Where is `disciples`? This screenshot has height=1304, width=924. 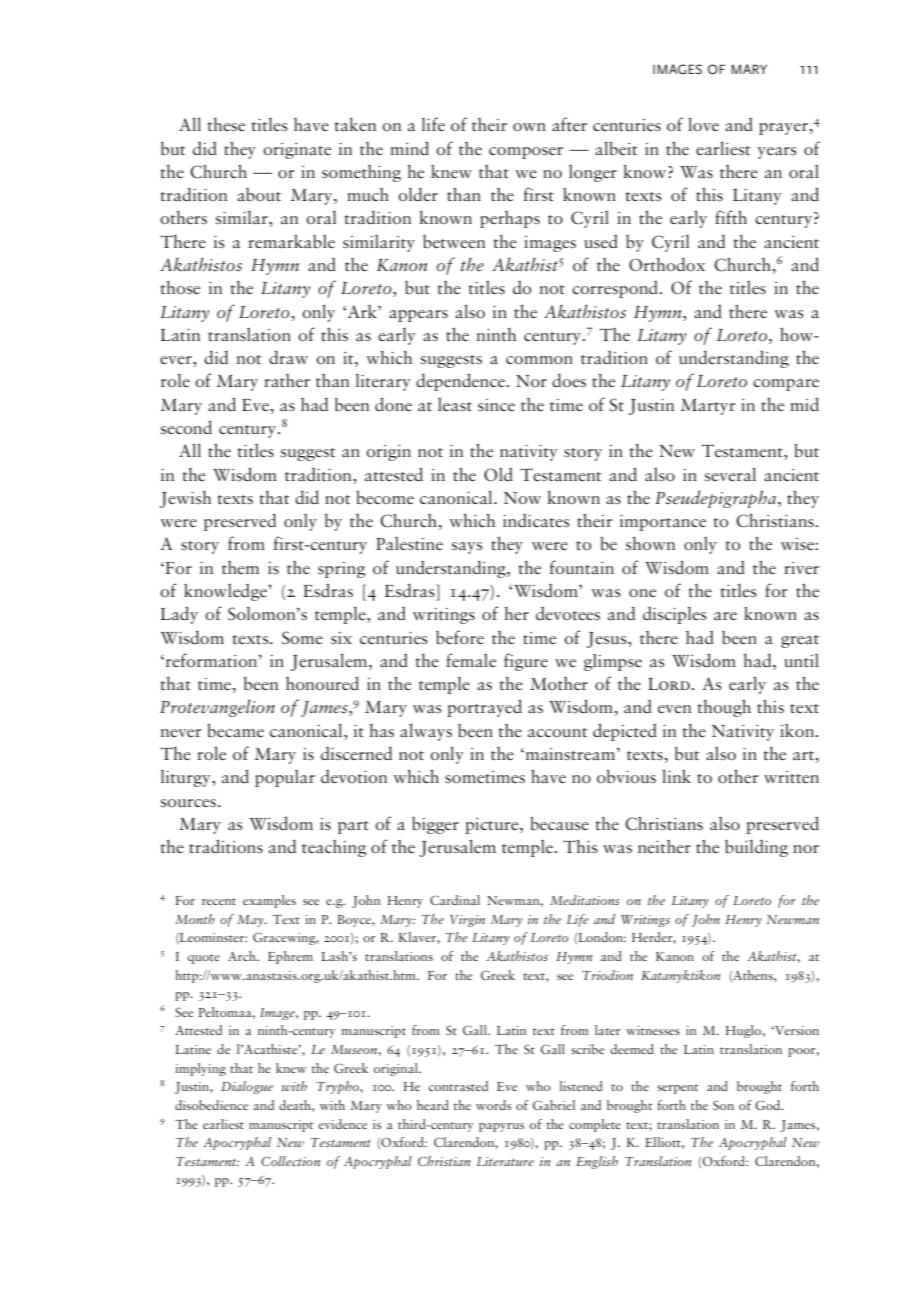
disciples is located at coordinates (675, 615).
